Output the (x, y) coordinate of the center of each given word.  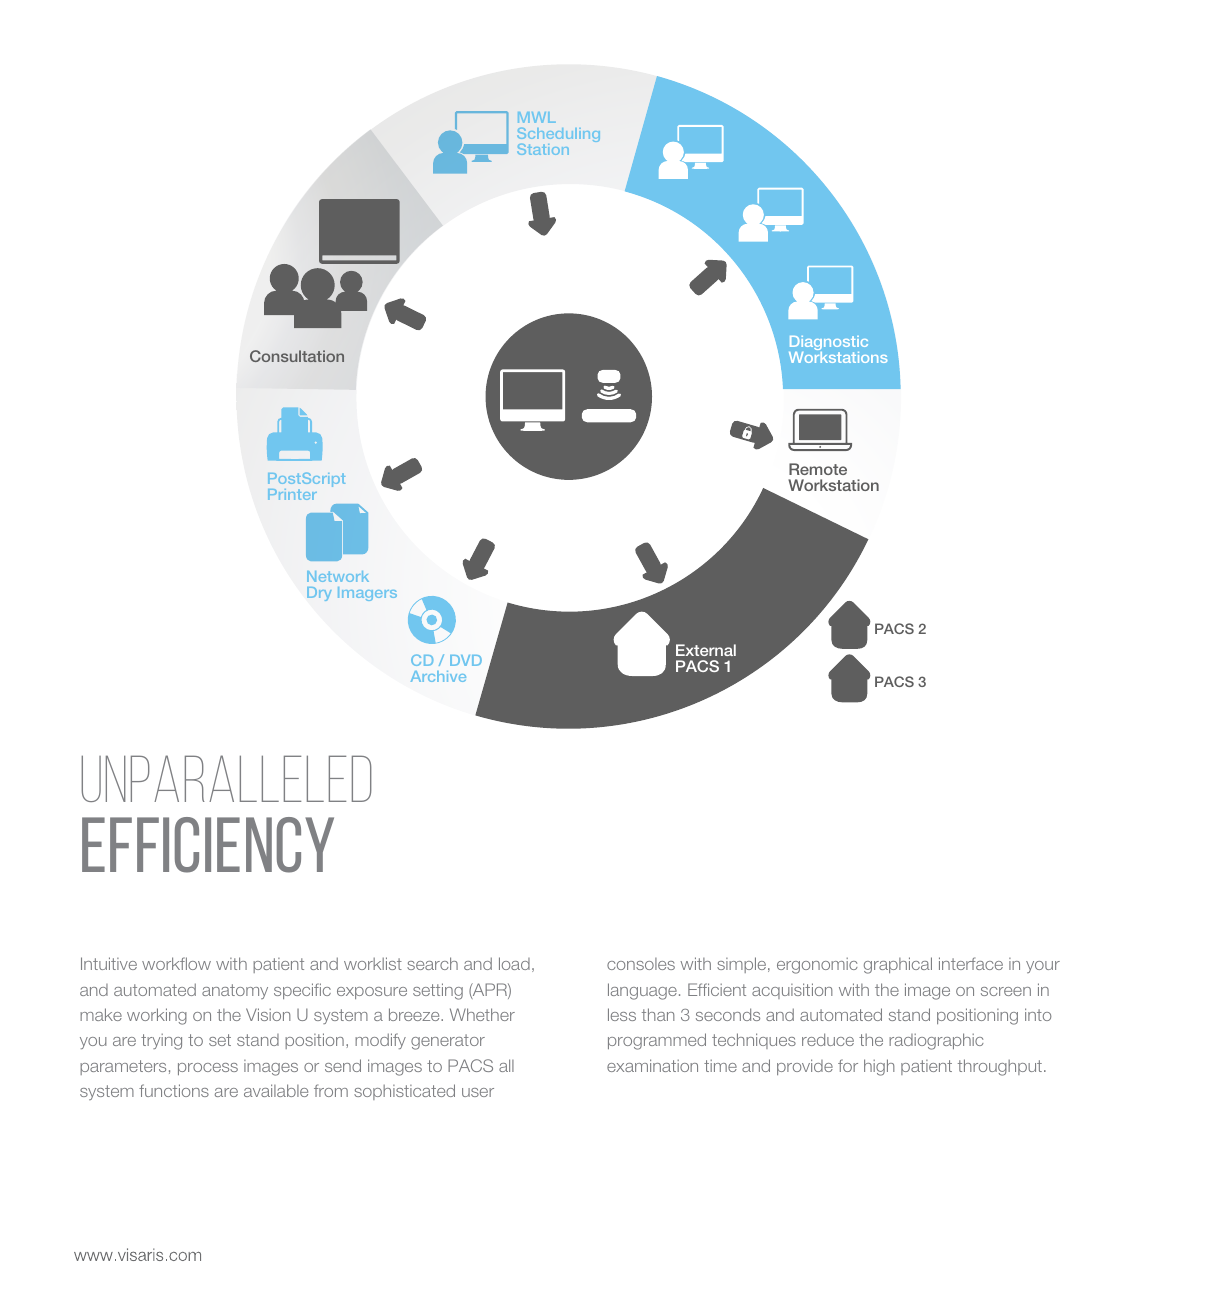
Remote (818, 469)
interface (971, 963)
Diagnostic (828, 345)
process (208, 1069)
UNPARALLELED (226, 778)
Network (338, 576)
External (706, 650)
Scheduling (558, 136)
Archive (438, 676)
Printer (292, 494)
